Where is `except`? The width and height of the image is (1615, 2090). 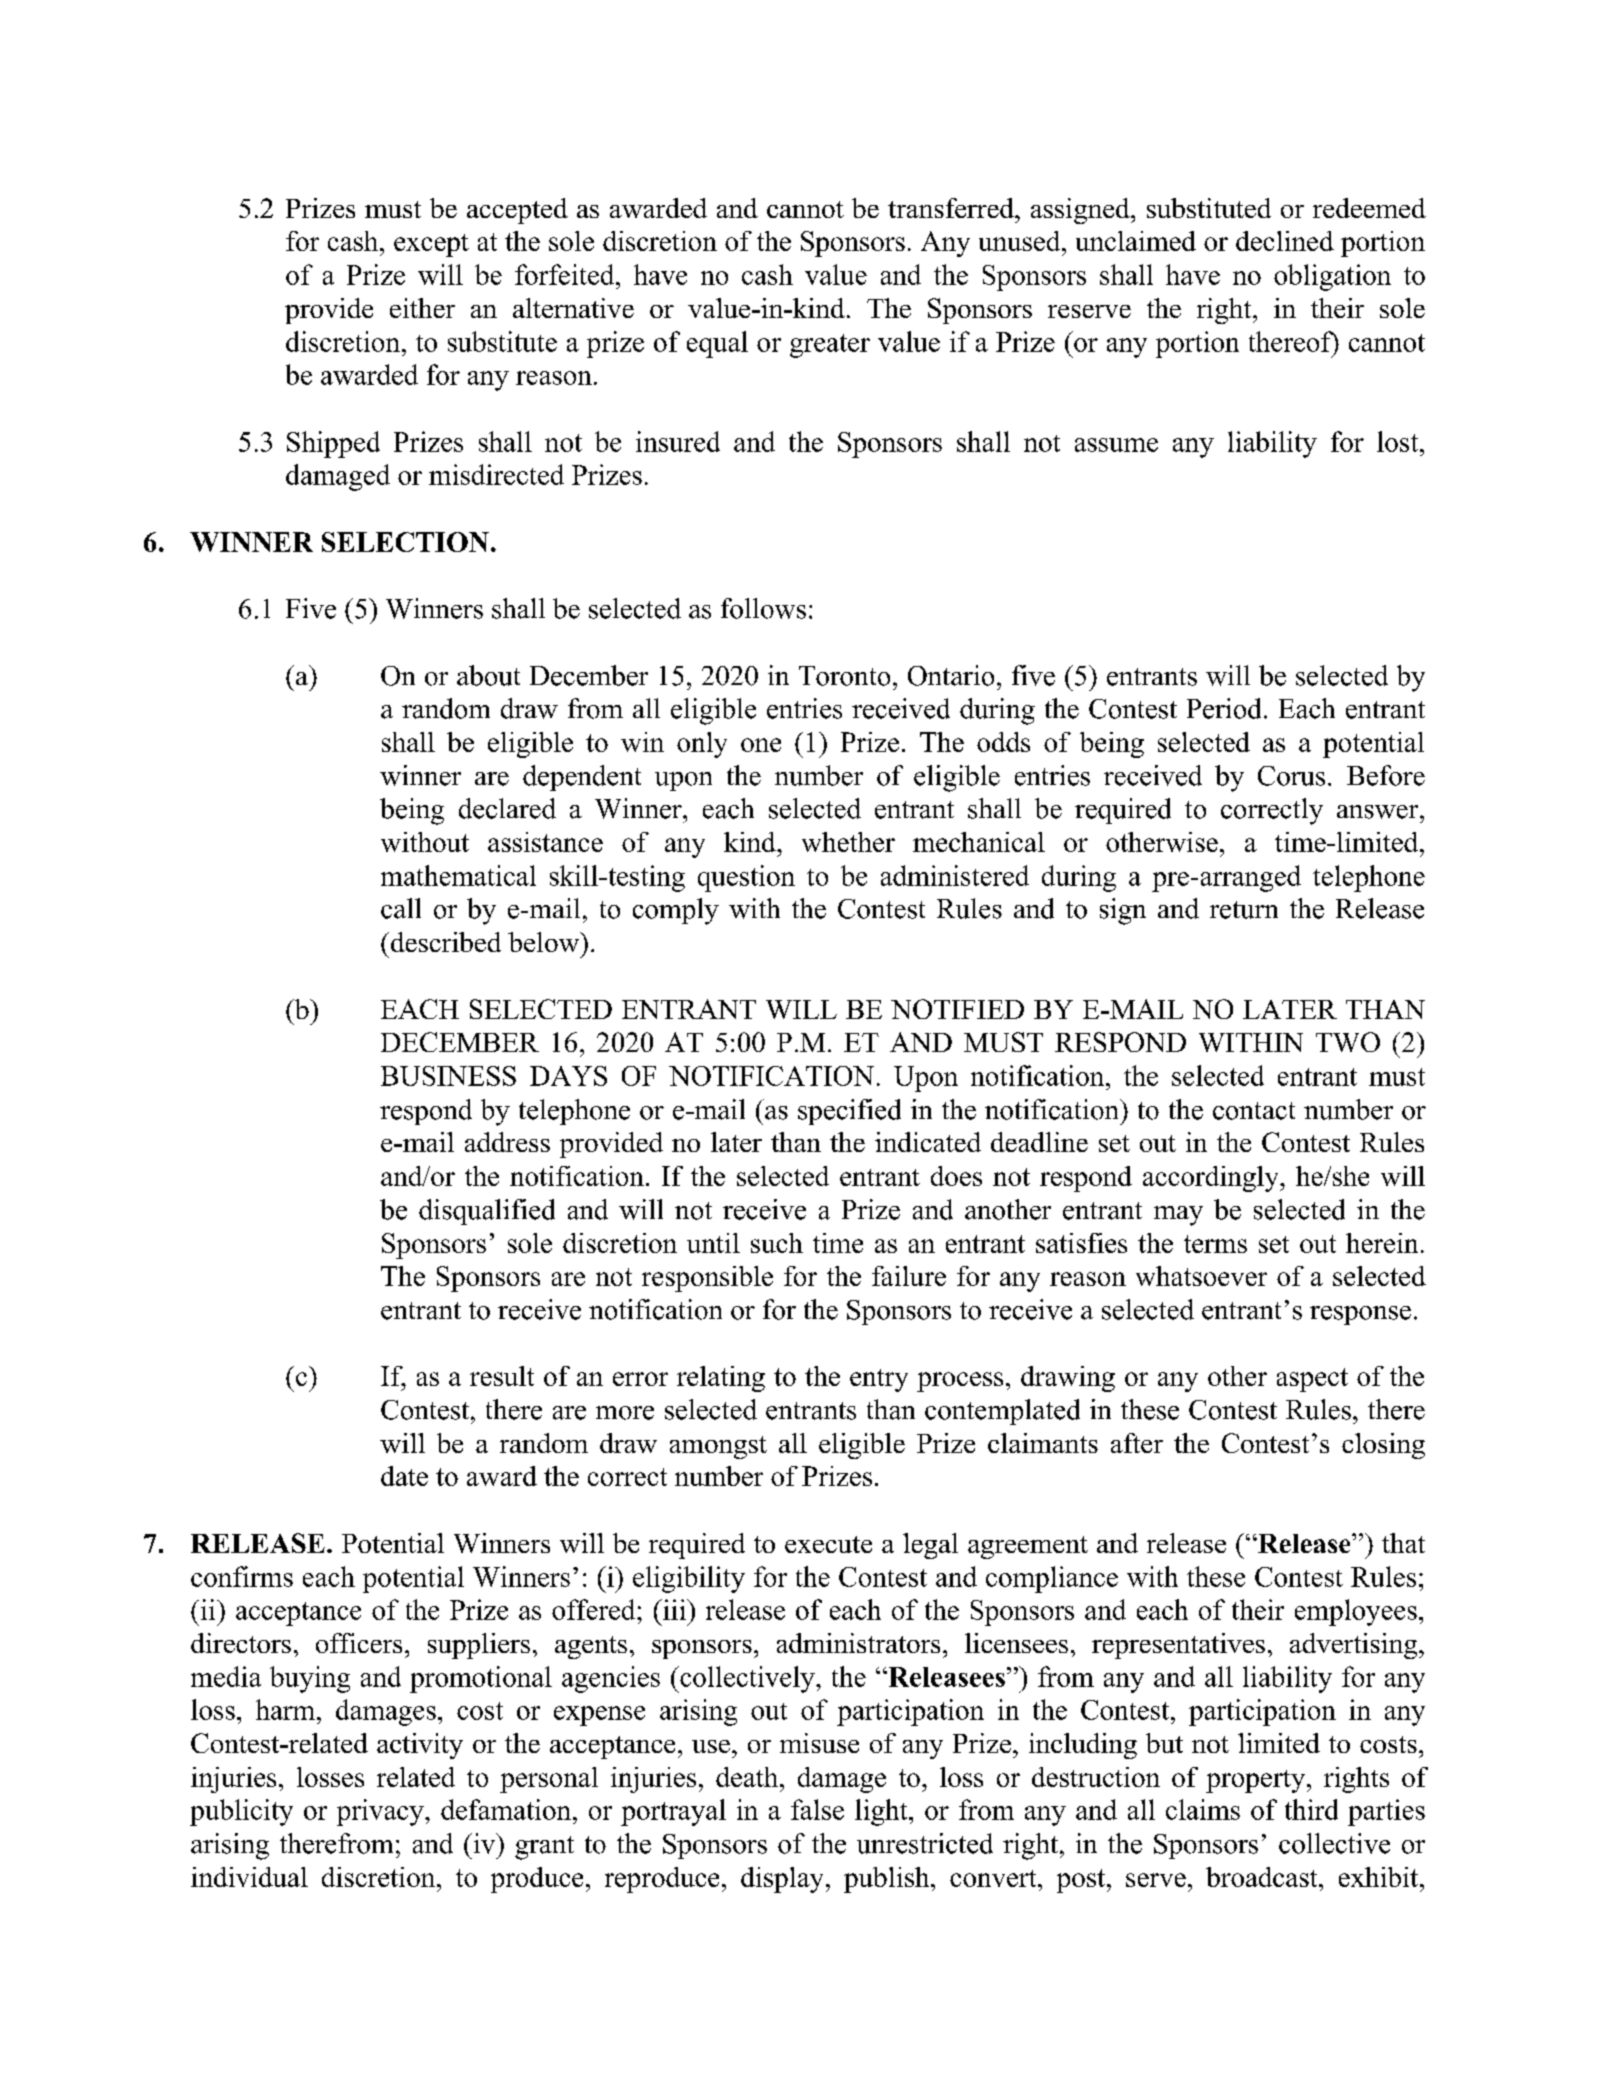
except is located at coordinates (431, 245).
